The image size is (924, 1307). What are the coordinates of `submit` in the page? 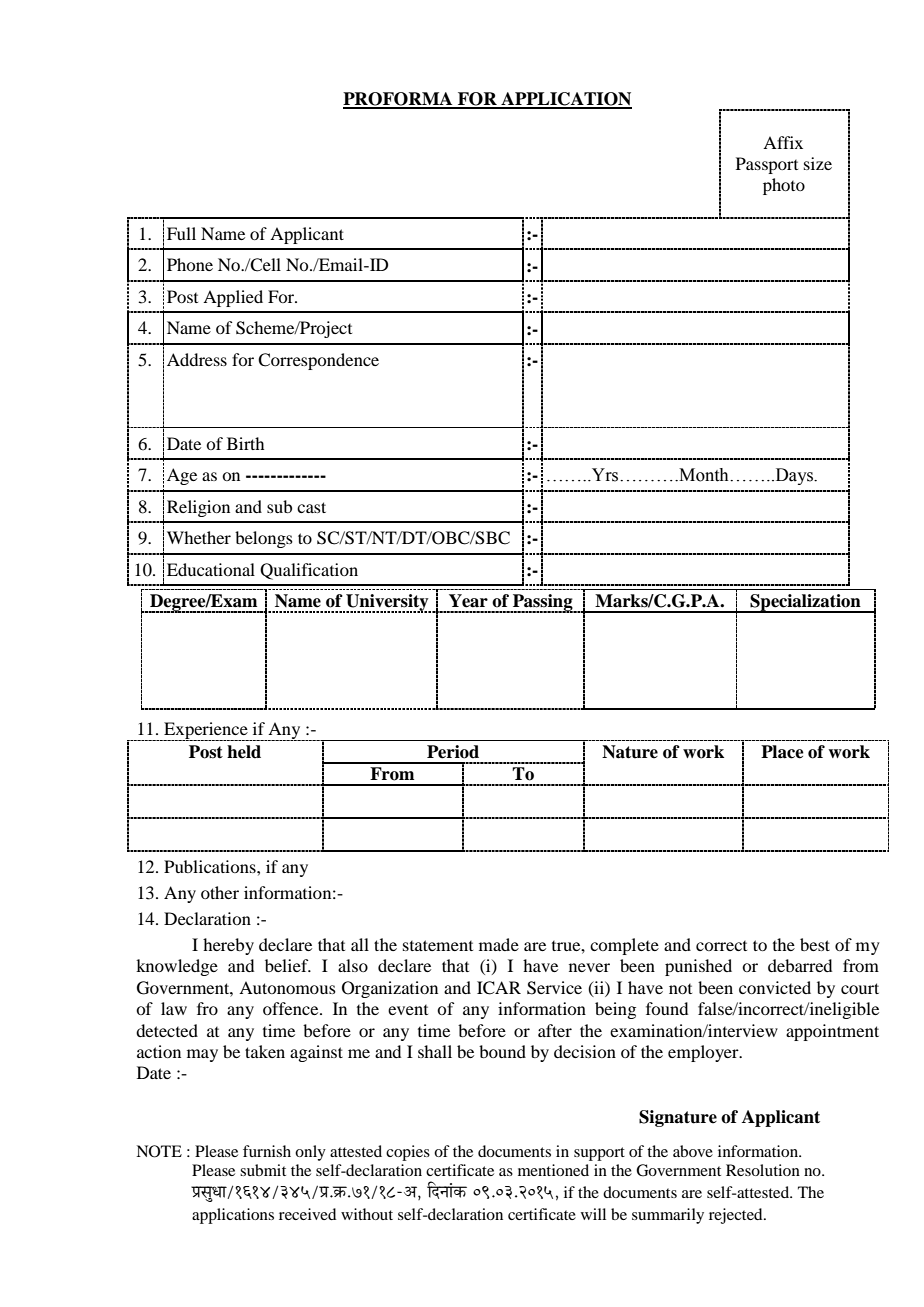 It's located at (263, 1170).
